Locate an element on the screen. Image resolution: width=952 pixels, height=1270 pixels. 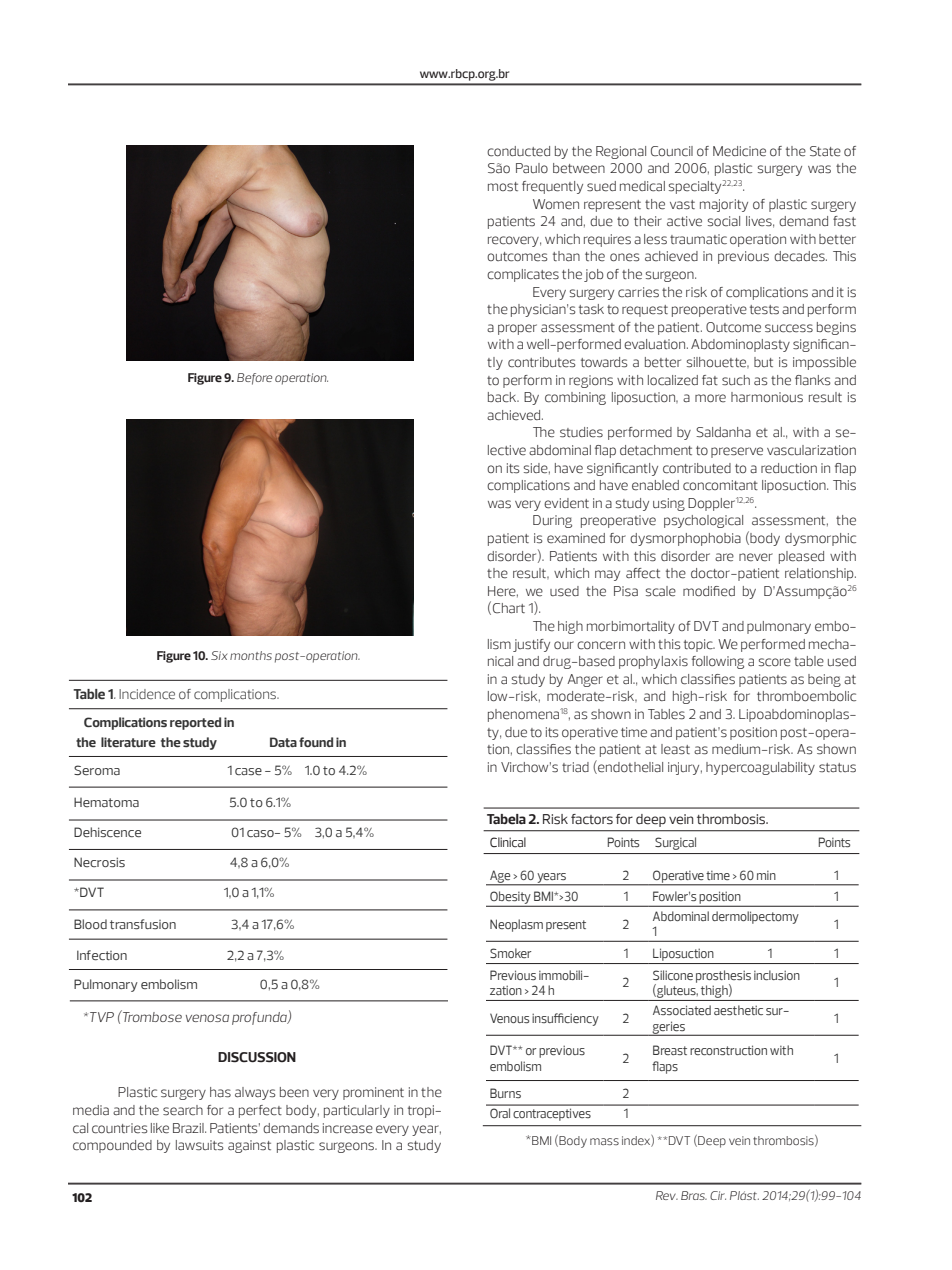
inclusion is located at coordinates (777, 975).
